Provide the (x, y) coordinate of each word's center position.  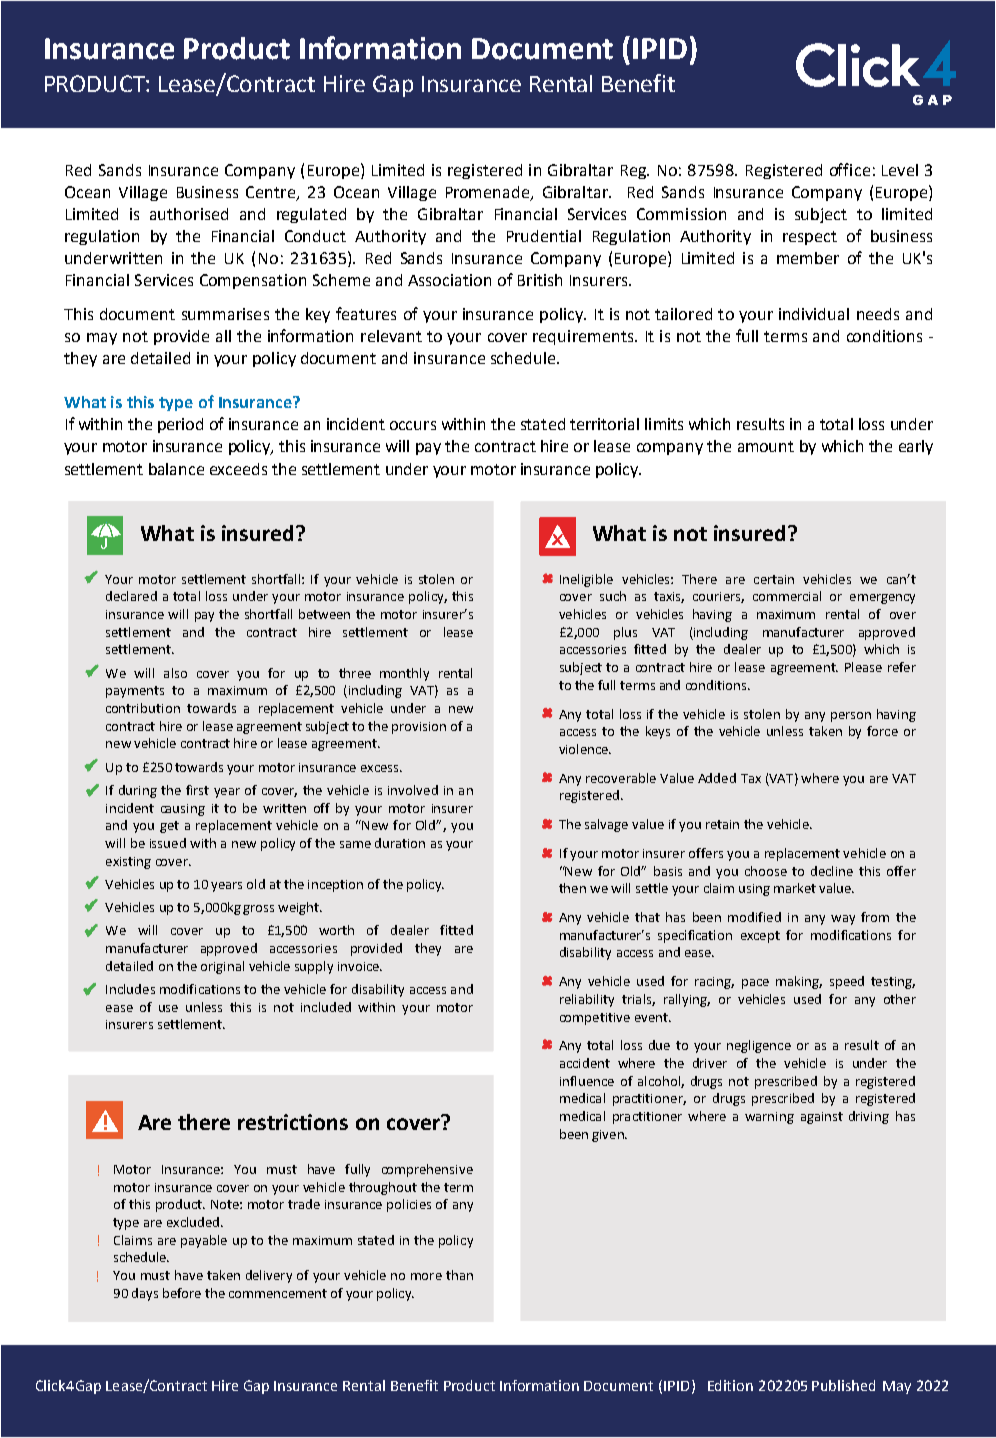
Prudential (544, 236)
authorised (189, 214)
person (851, 717)
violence (584, 749)
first (197, 790)
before (182, 1293)
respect (810, 238)
